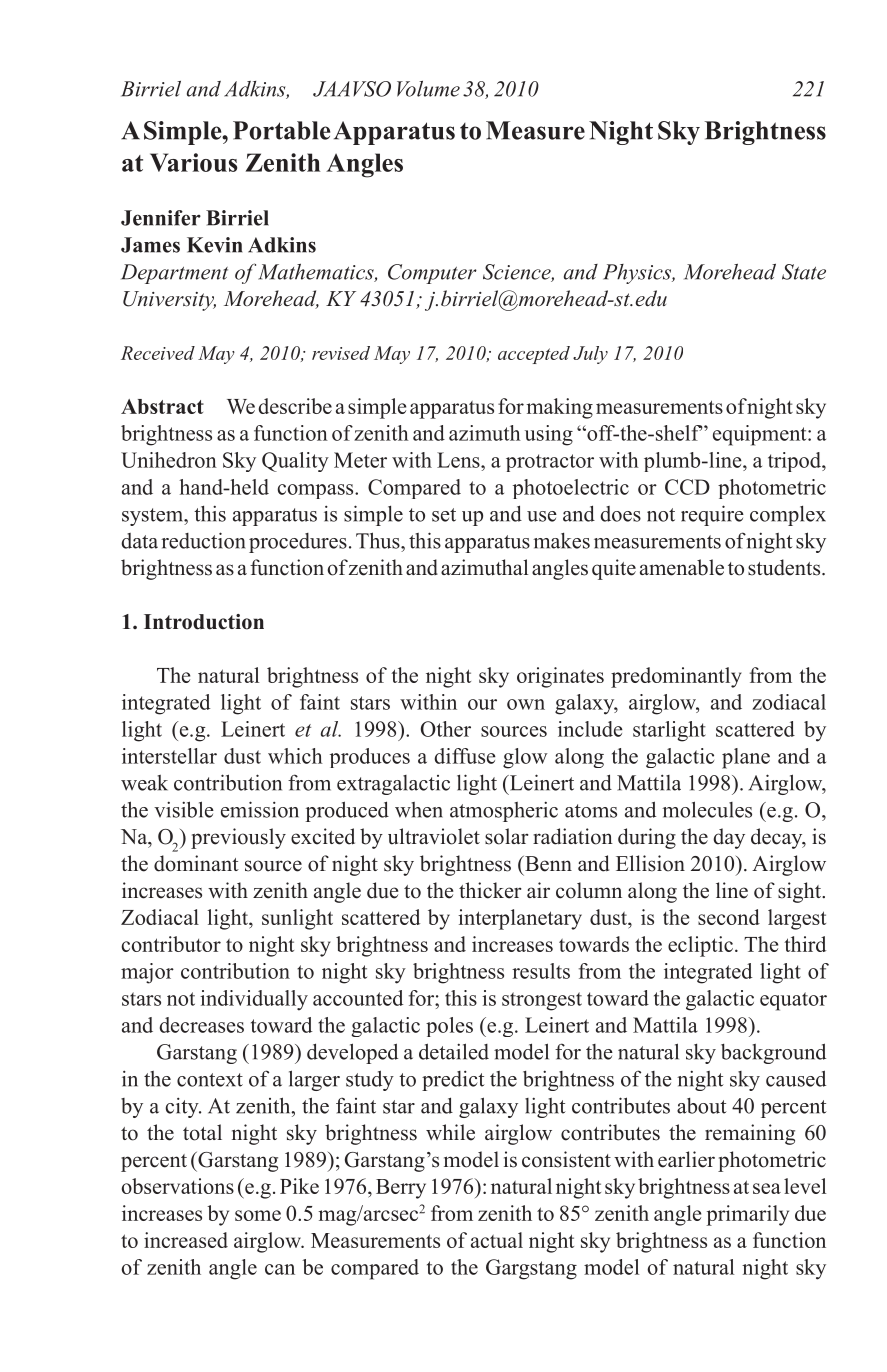  What do you see at coordinates (446, 729) in the page?
I see `Other` at bounding box center [446, 729].
